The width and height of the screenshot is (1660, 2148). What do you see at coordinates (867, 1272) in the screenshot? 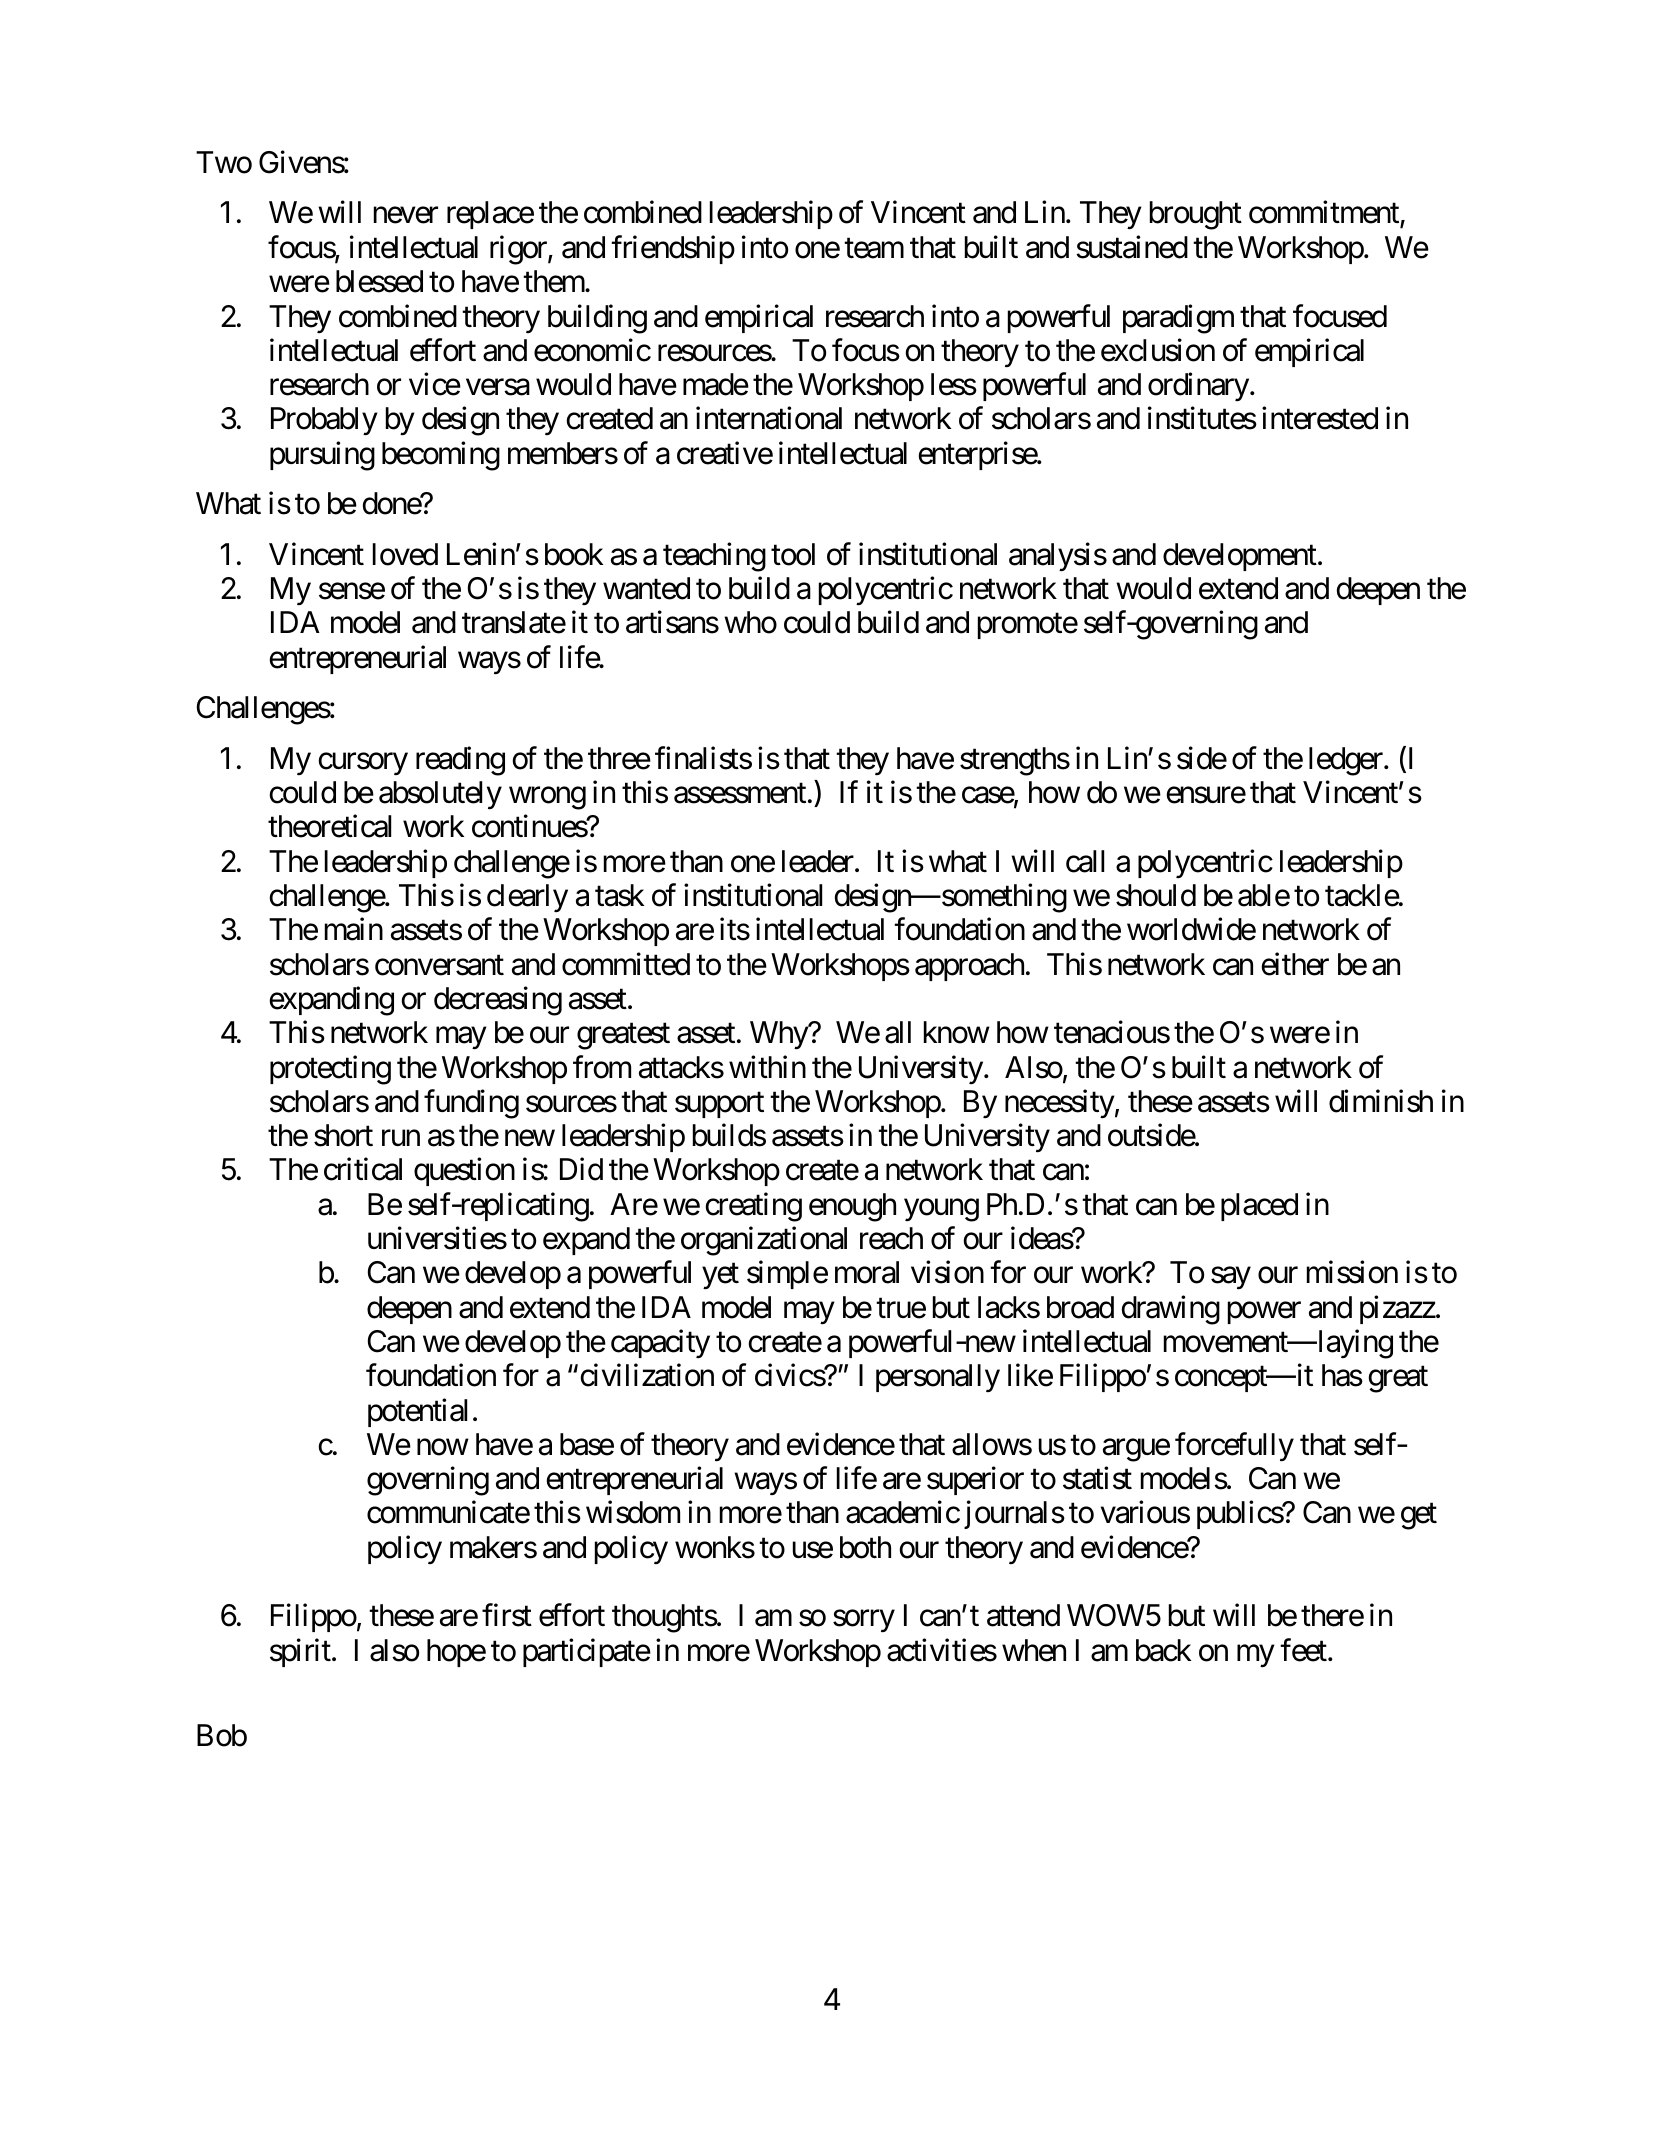
I see `moral` at bounding box center [867, 1272].
